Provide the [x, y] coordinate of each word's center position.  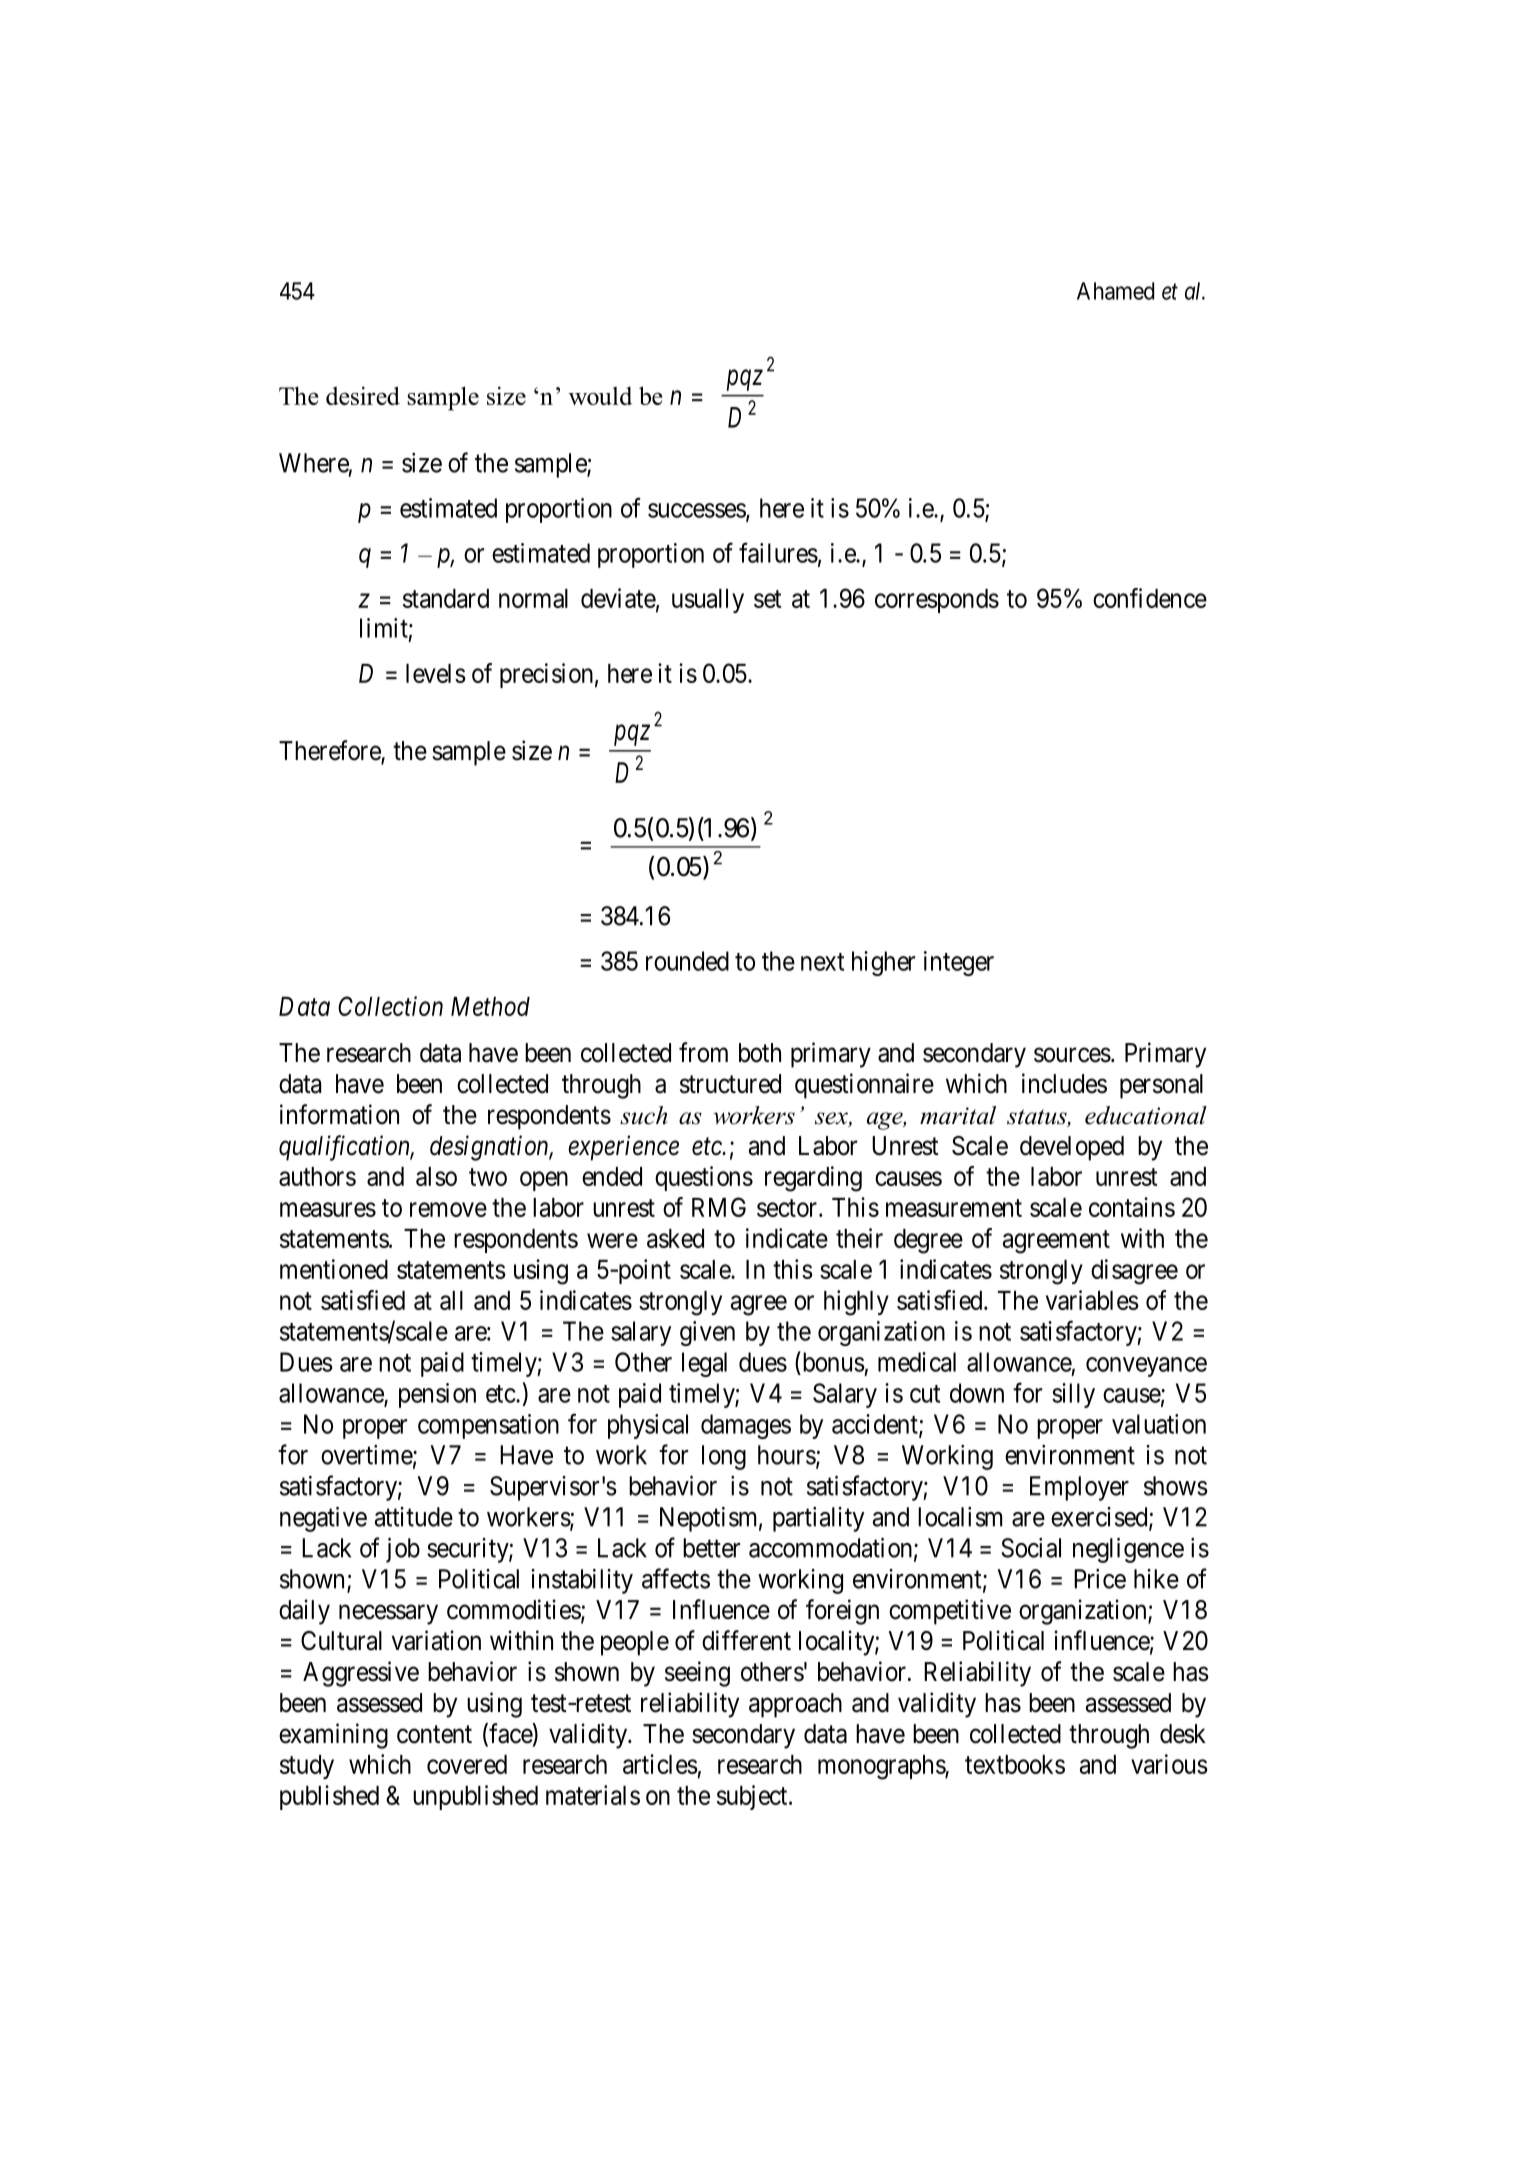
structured [730, 1084]
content [434, 1734]
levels [436, 673]
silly [1073, 1395]
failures [778, 552]
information [339, 1114]
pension [437, 1395]
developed [1072, 1148]
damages [746, 1426]
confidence [1150, 598]
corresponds [937, 601]
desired [363, 395]
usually [708, 601]
